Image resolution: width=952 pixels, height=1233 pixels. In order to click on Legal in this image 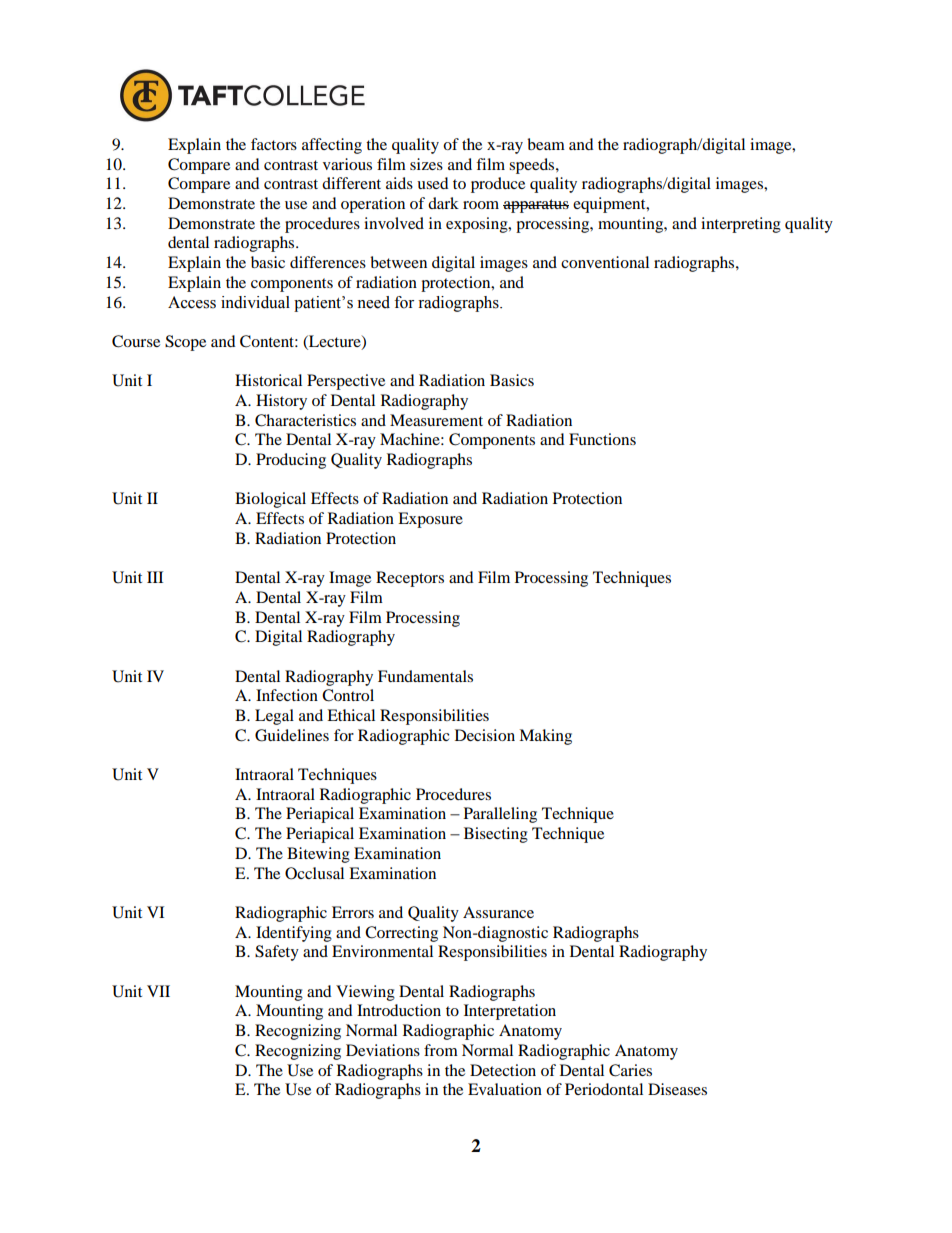, I will do `click(274, 717)`.
